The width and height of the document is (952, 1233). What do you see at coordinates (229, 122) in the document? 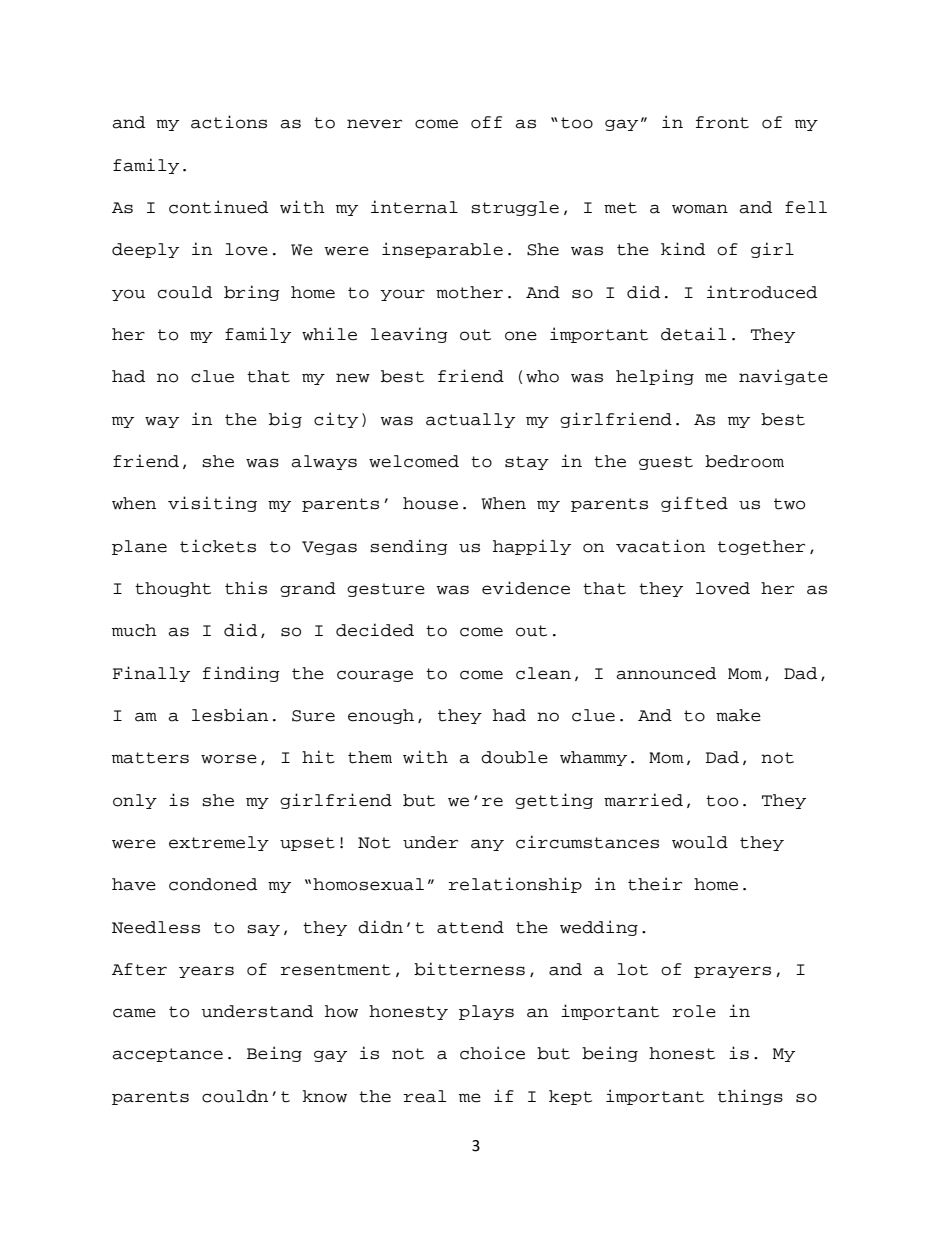
I see `actions` at bounding box center [229, 122].
